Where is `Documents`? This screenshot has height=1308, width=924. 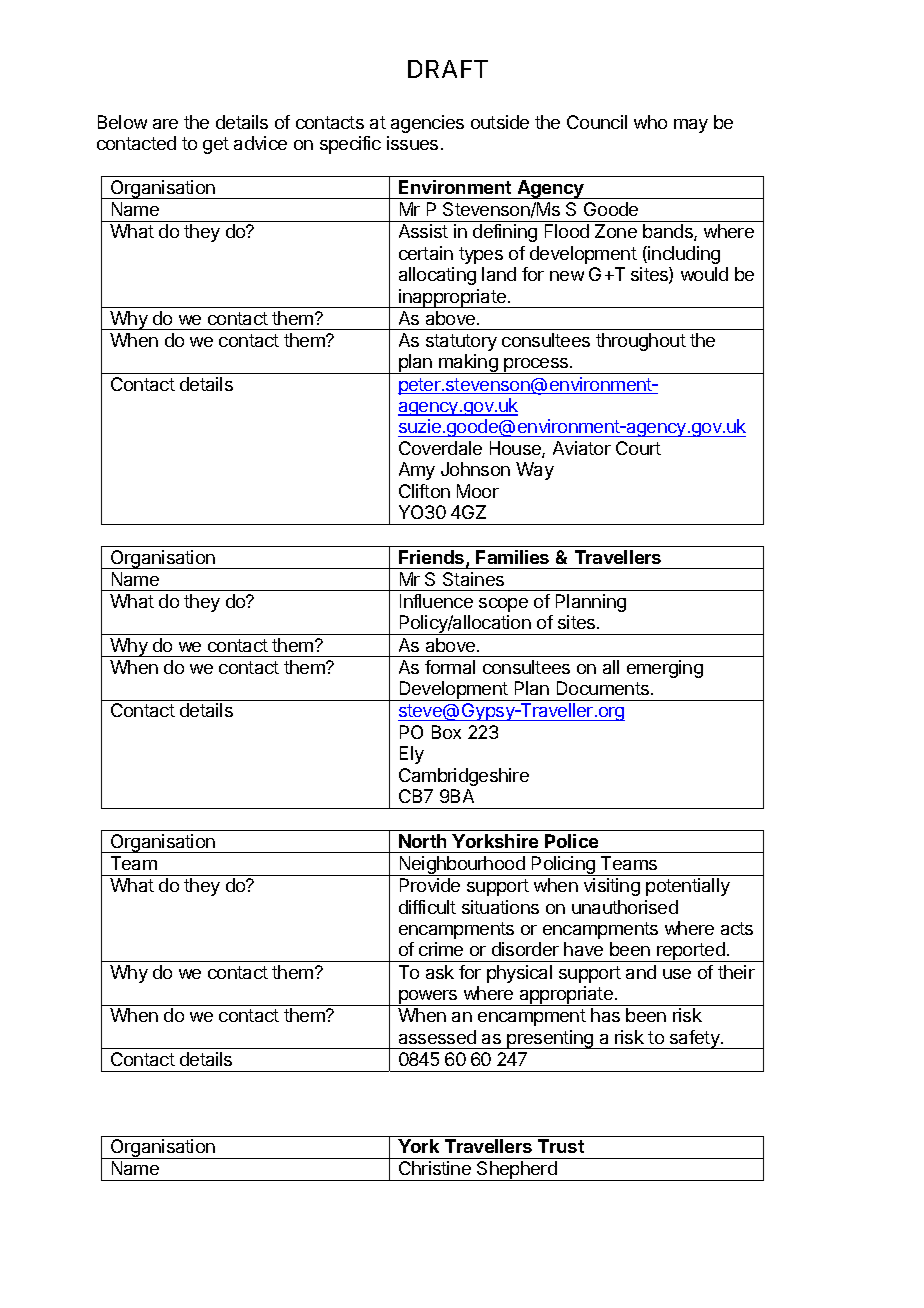
Documents is located at coordinates (604, 688).
